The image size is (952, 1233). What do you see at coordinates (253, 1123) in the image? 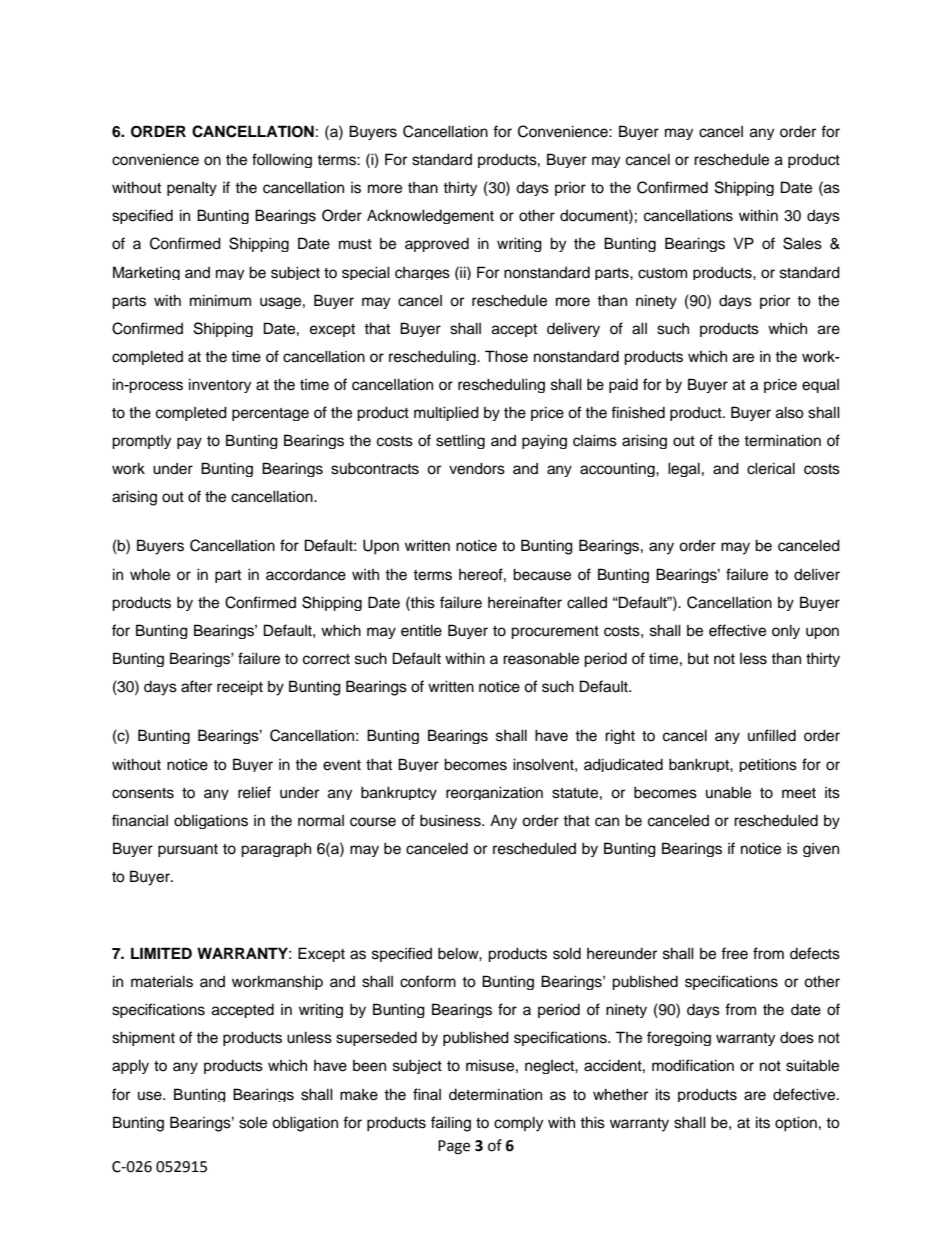
I see `sole` at bounding box center [253, 1123].
